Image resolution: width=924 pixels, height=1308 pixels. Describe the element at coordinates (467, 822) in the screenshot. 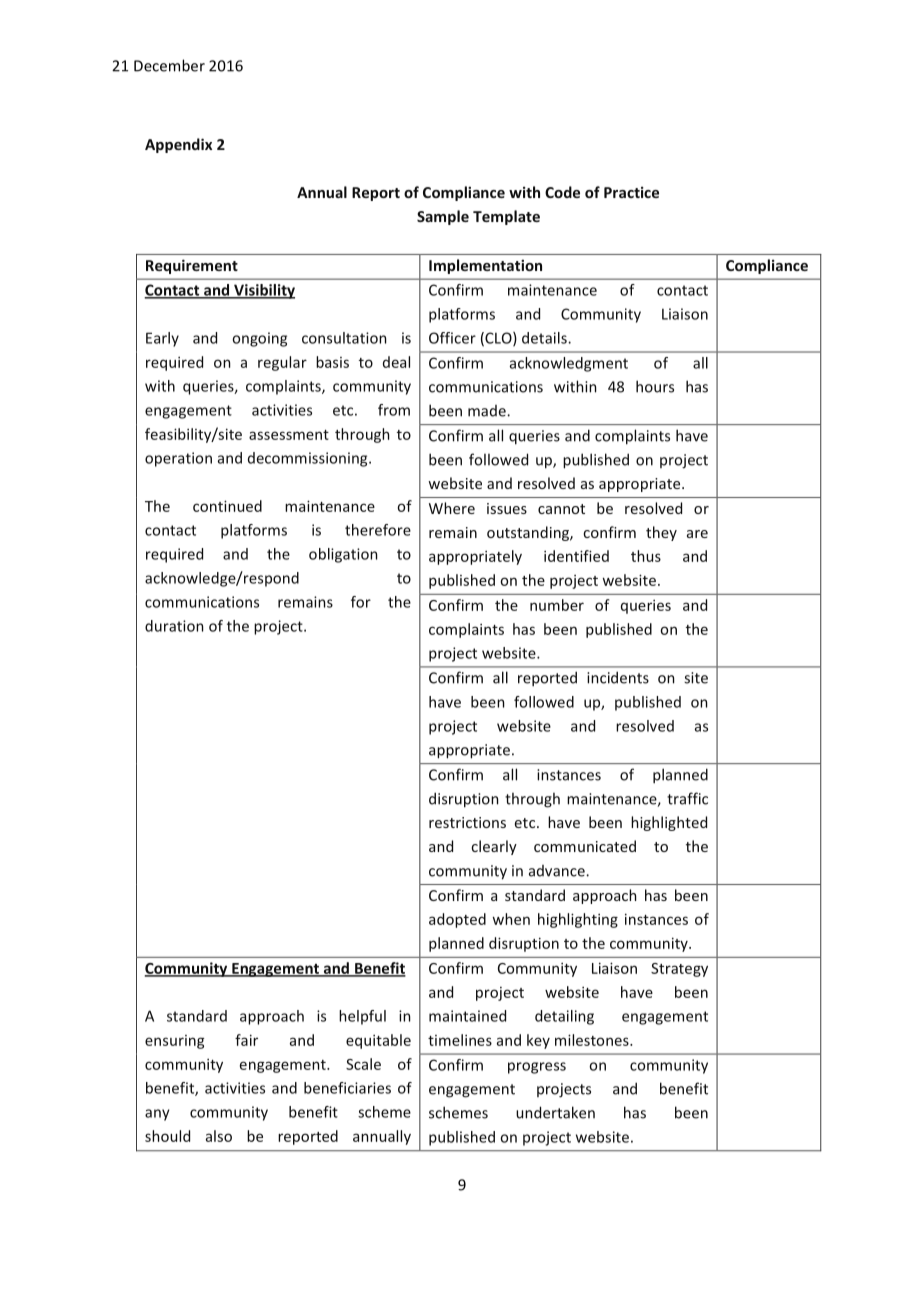

I see `restrictions` at that location.
